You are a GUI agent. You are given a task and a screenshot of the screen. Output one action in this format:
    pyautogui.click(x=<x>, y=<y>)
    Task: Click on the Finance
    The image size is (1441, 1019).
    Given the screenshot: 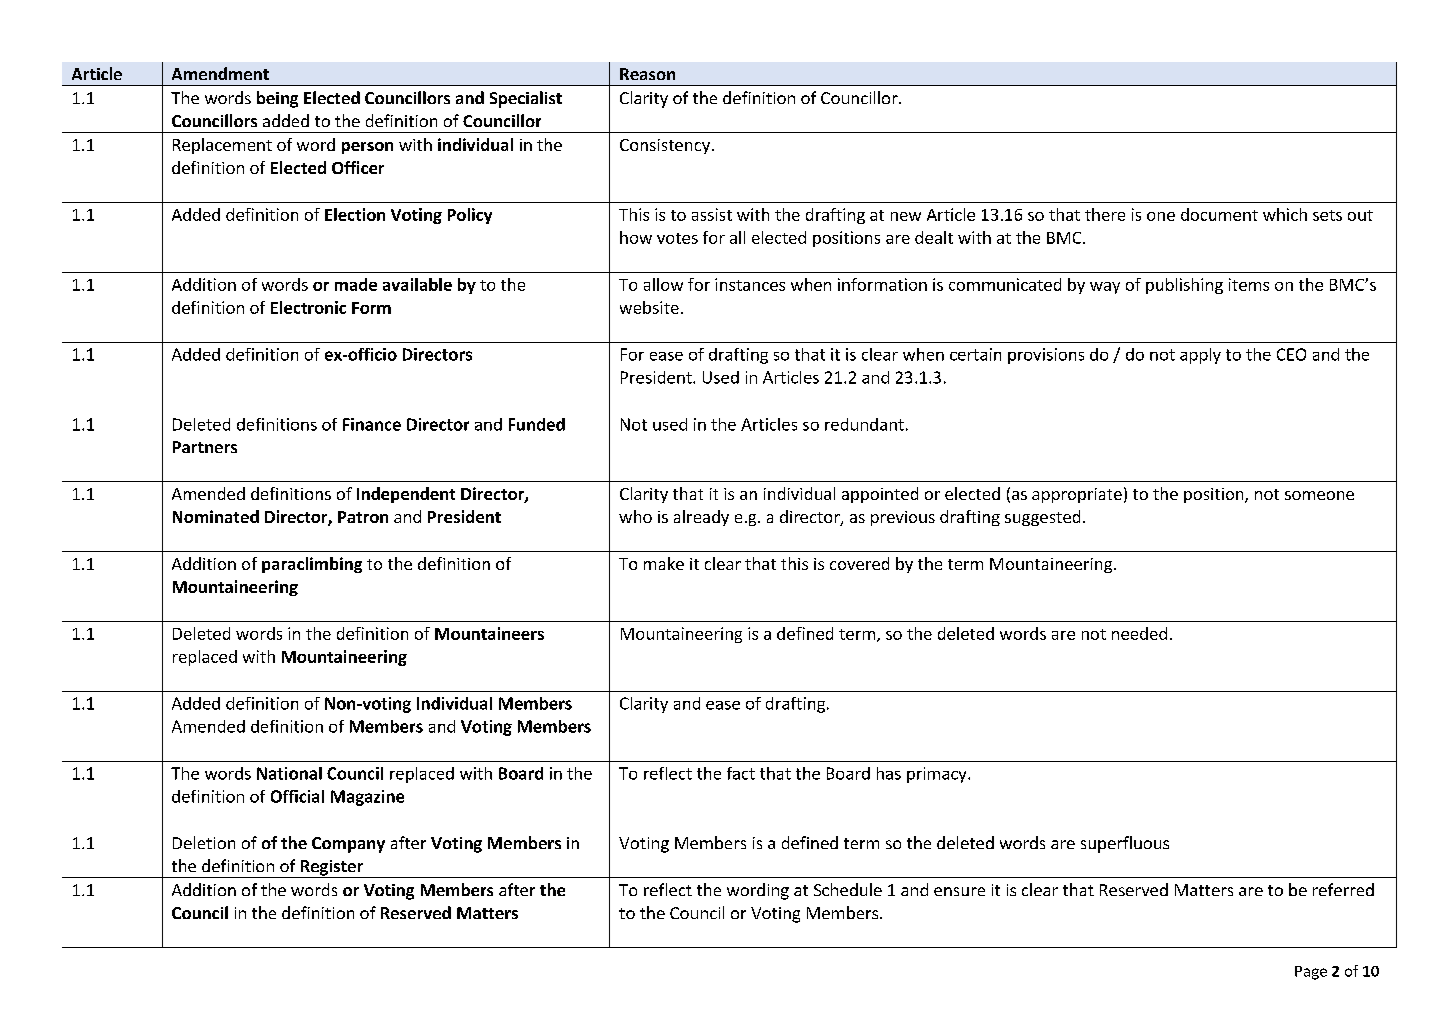 What is the action you would take?
    pyautogui.click(x=372, y=424)
